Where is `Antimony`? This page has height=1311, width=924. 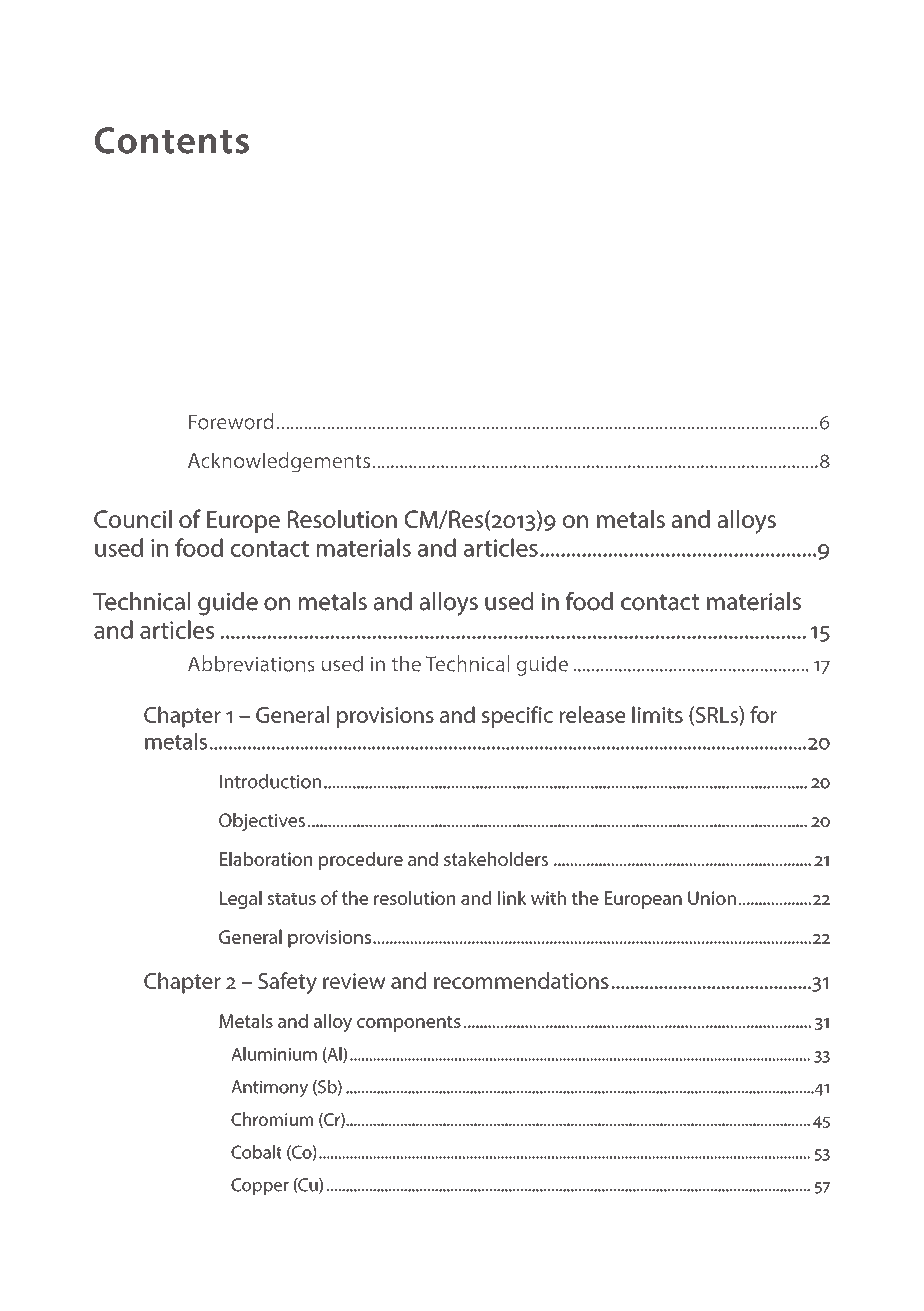 Antimony is located at coordinates (270, 1088).
